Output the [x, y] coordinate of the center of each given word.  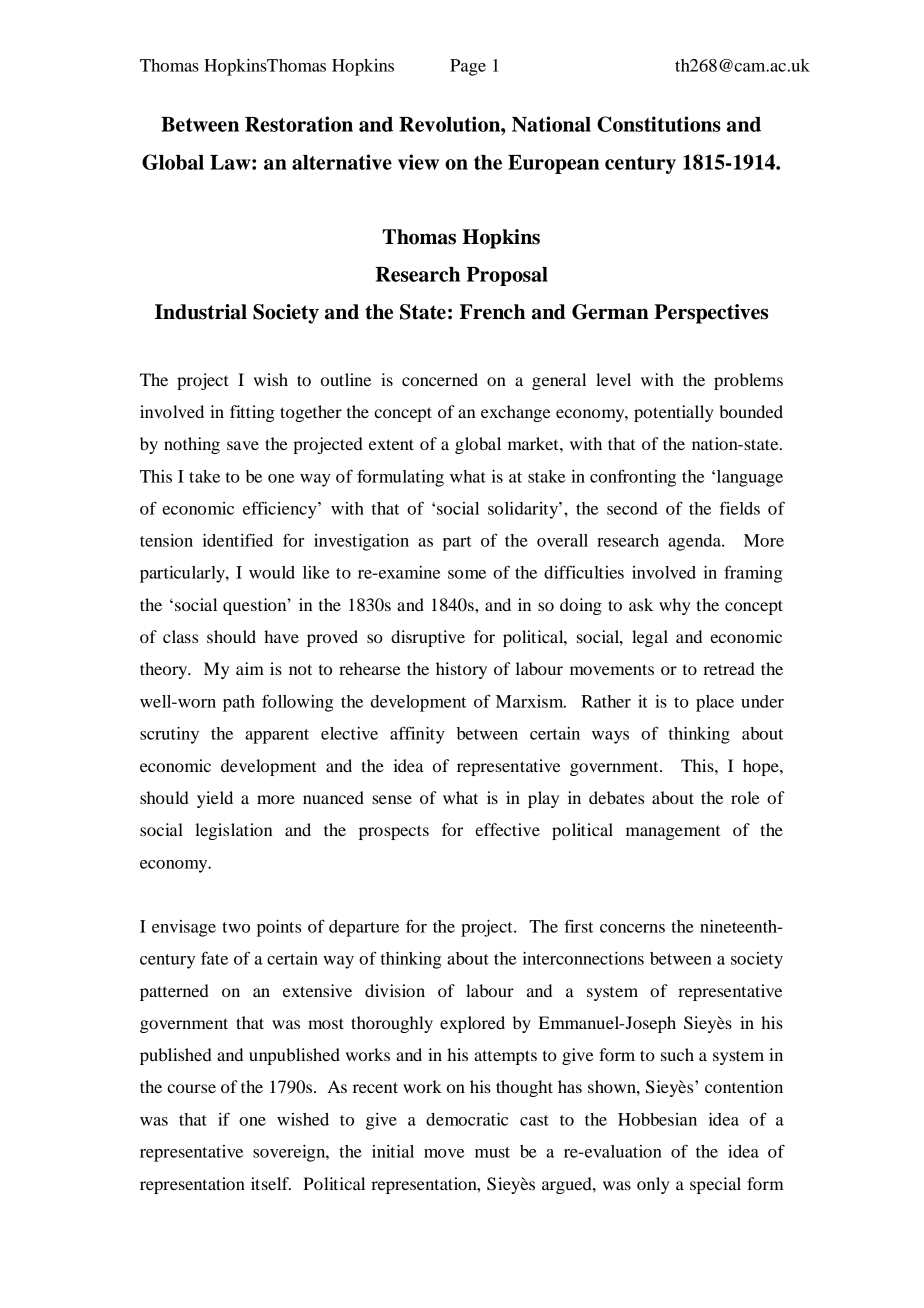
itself [271, 1183]
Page [468, 67]
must [492, 1152]
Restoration [299, 124]
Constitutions [659, 124]
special [715, 1185]
